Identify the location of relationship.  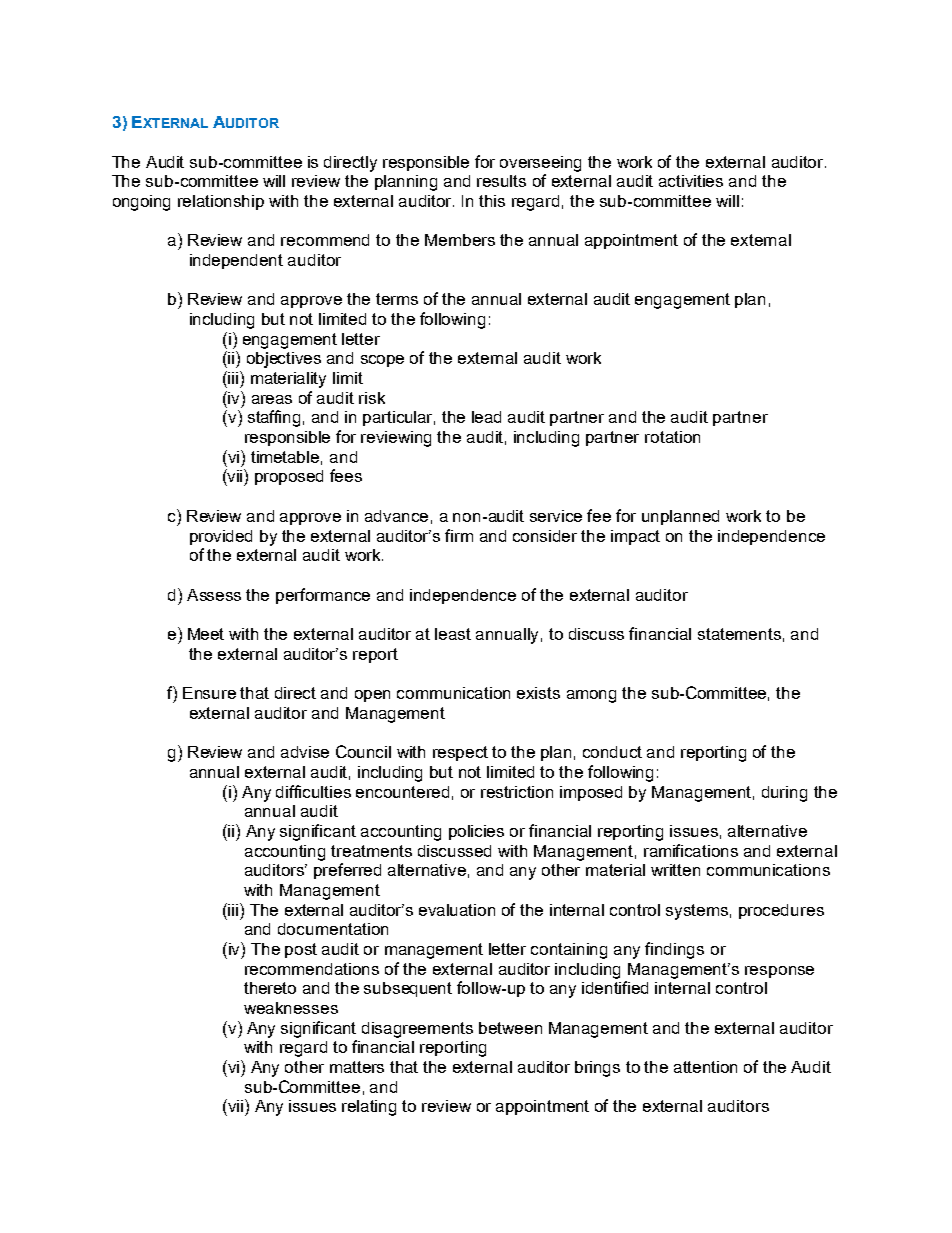
(221, 202).
